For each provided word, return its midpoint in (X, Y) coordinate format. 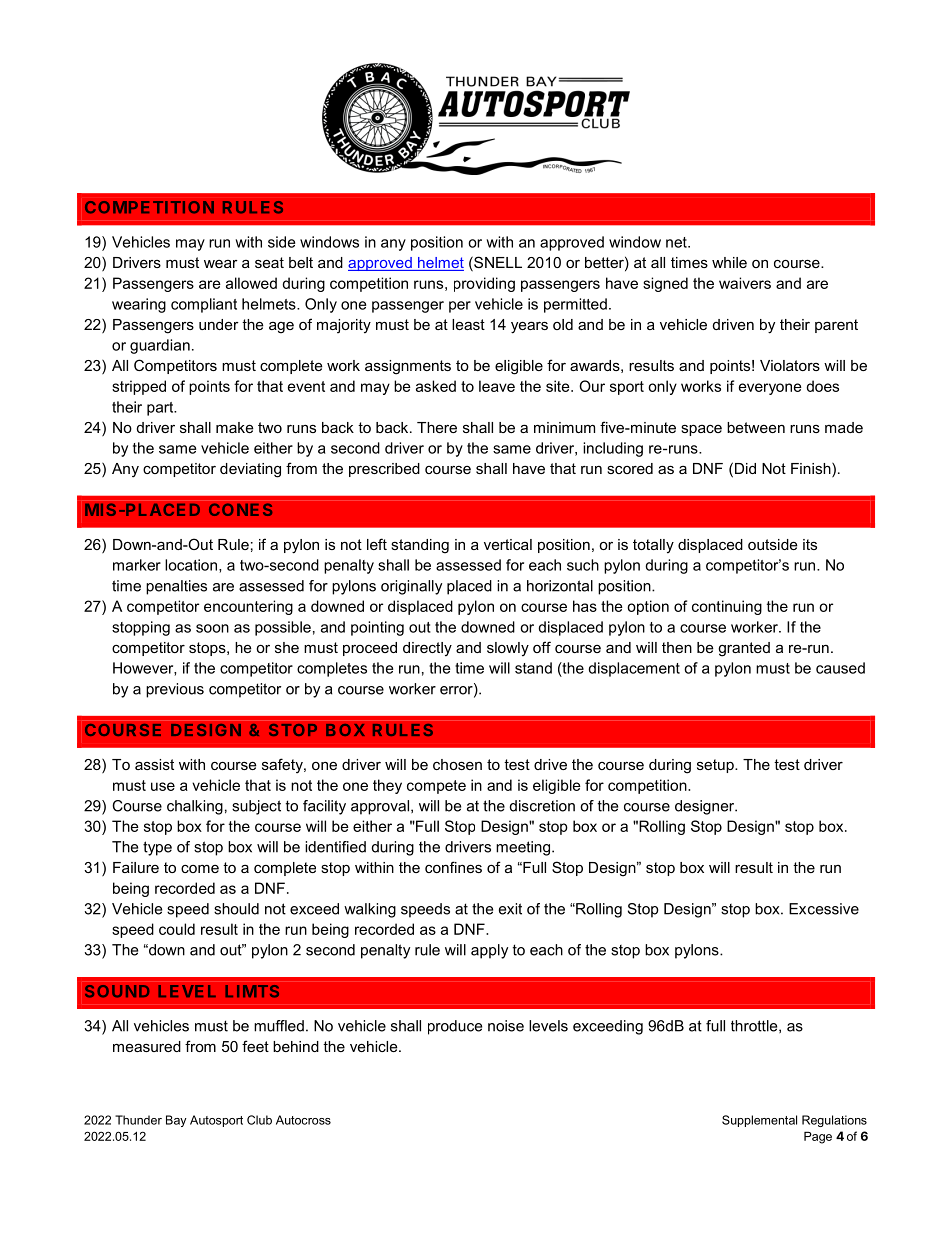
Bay (176, 1121)
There (437, 427)
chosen (457, 764)
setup (716, 766)
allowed (251, 283)
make (235, 427)
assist (154, 764)
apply (489, 951)
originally (411, 587)
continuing (727, 607)
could (177, 929)
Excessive (824, 909)
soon (212, 628)
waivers (745, 283)
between (756, 427)
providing (484, 284)
